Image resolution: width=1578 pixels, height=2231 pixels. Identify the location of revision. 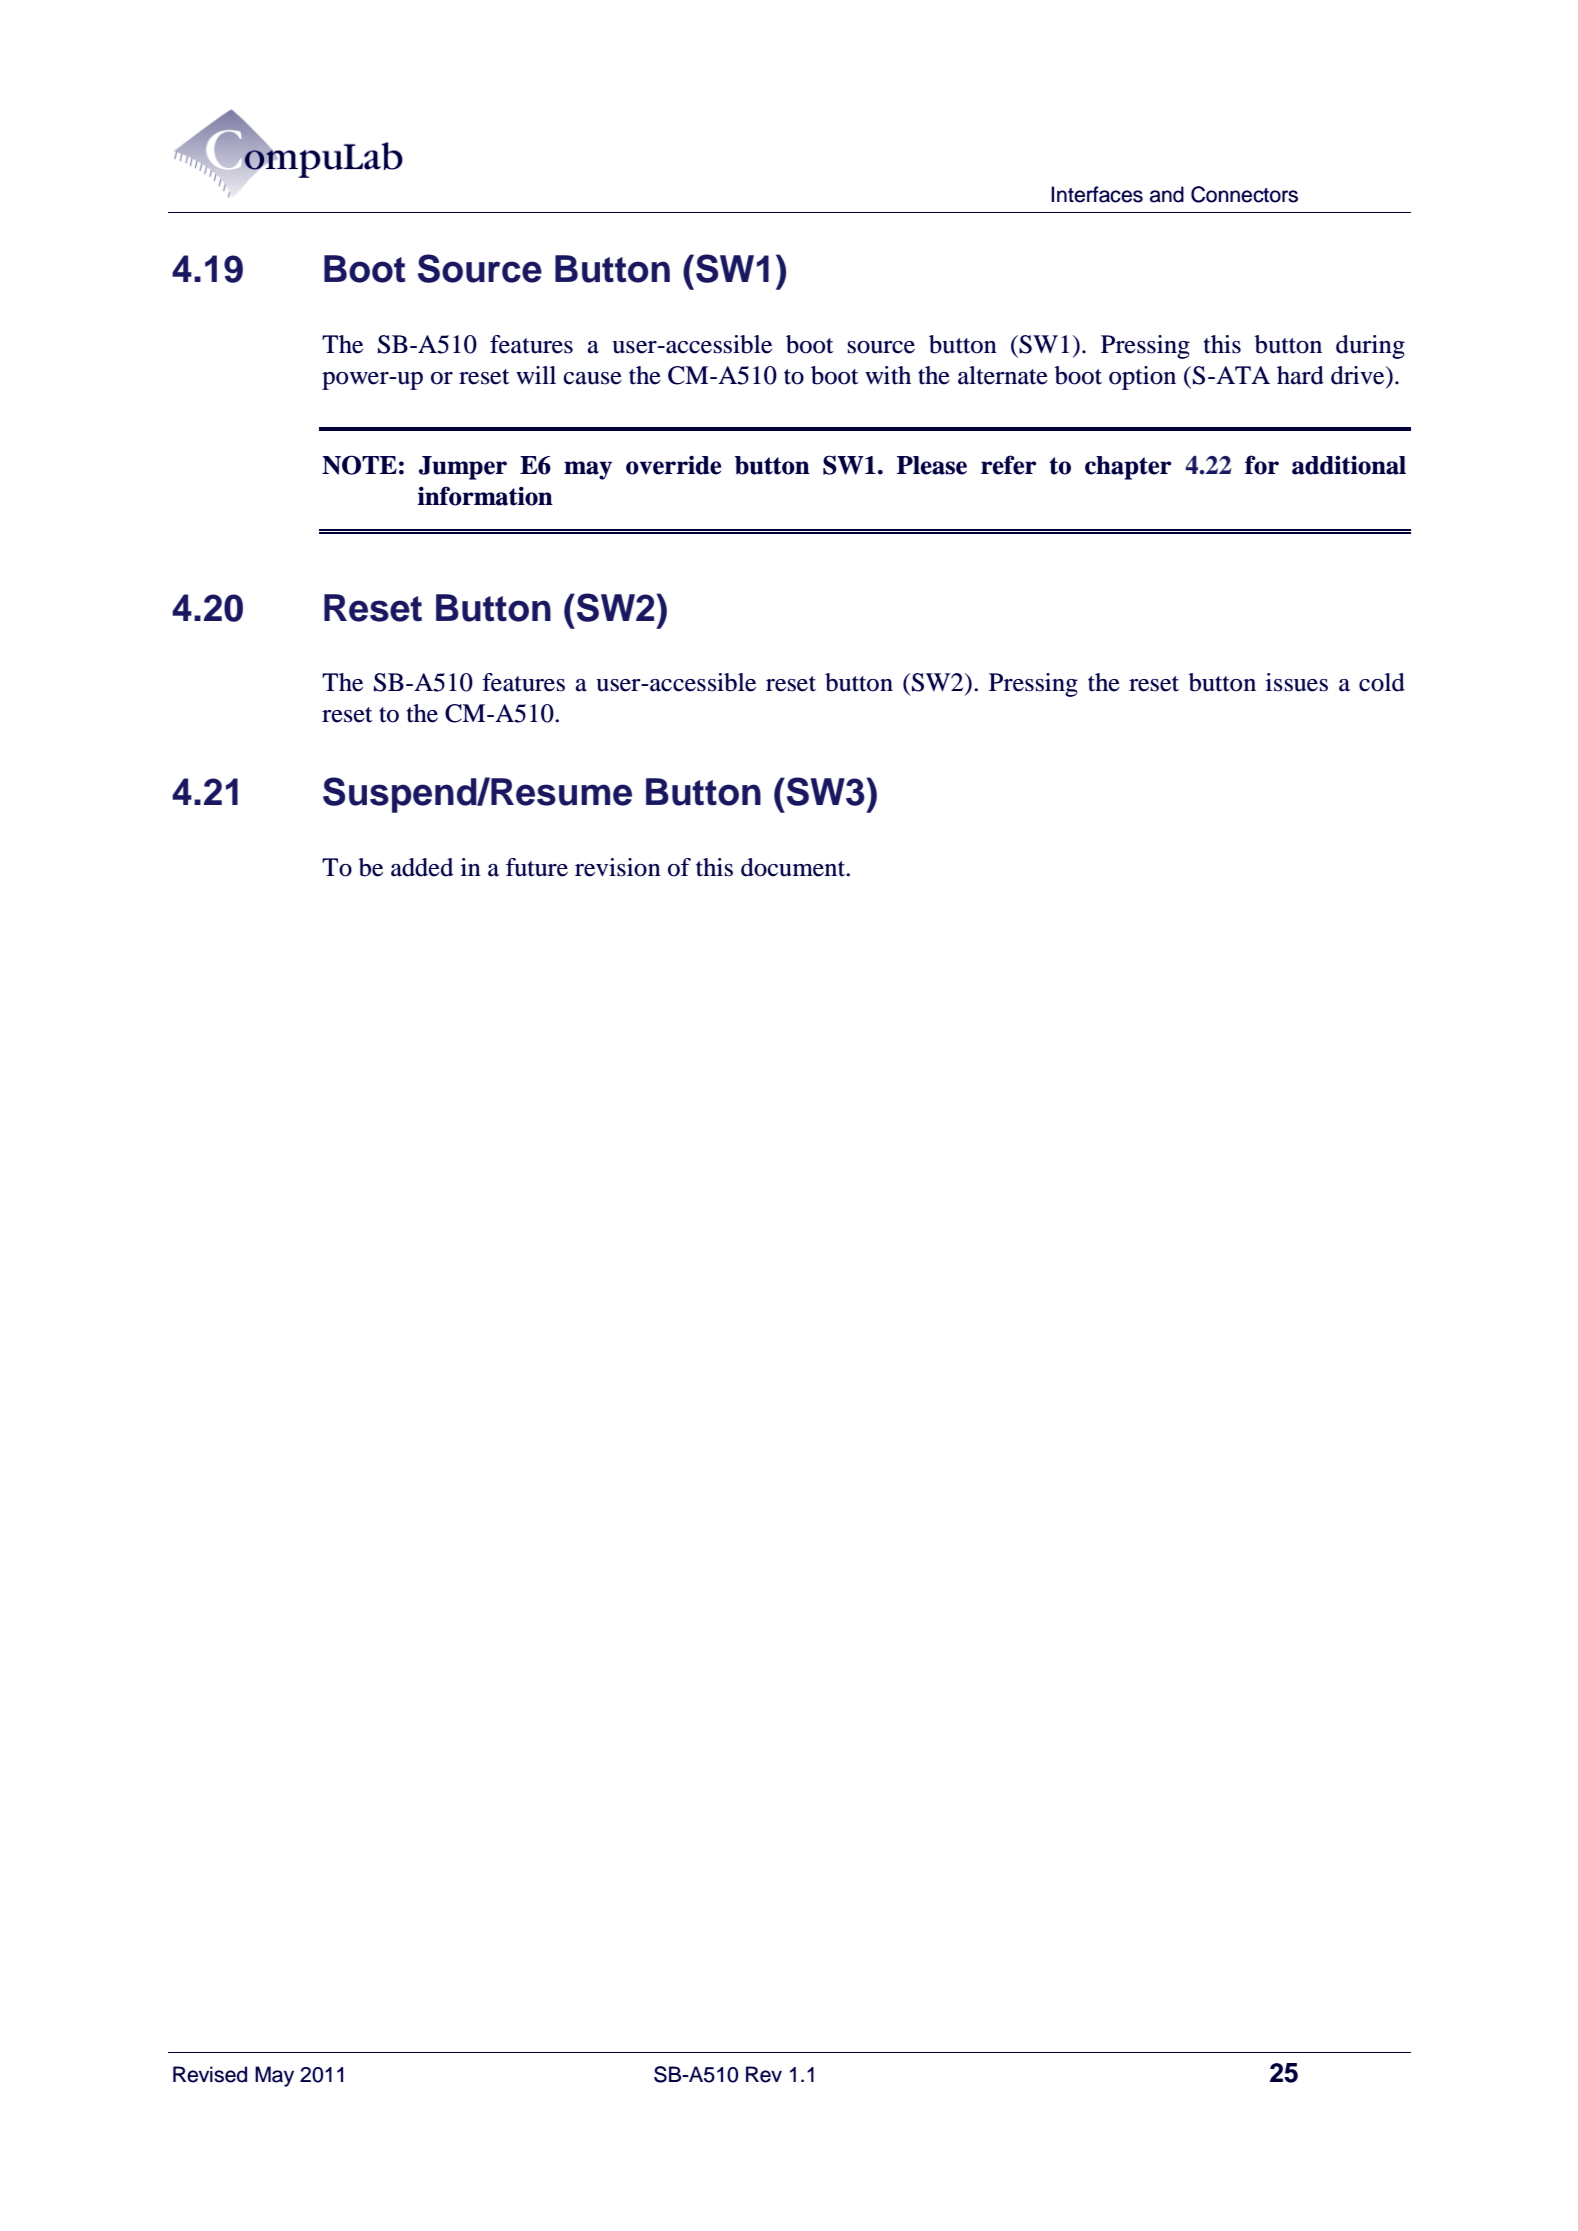
(618, 867).
